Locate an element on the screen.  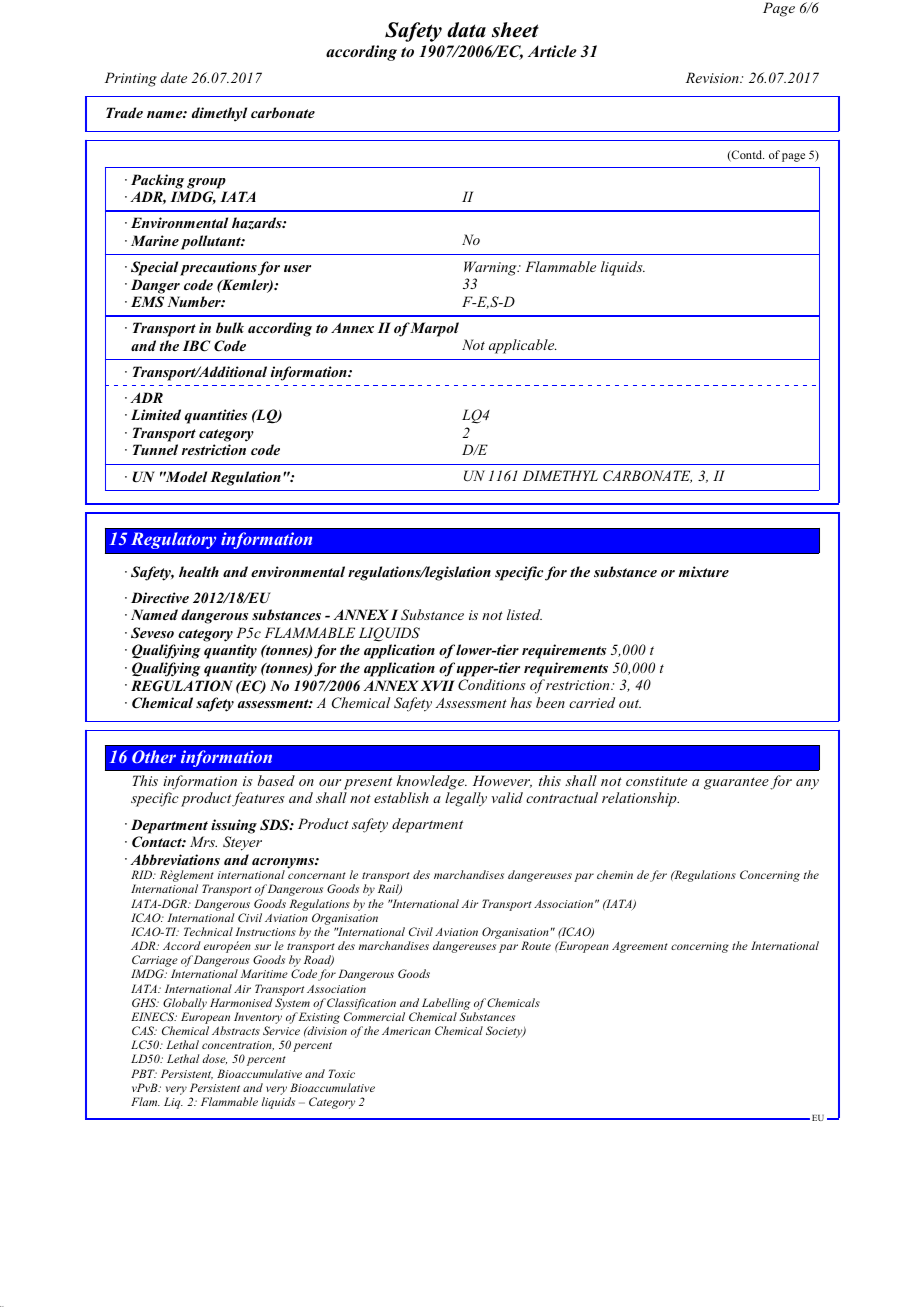
Revision is located at coordinates (713, 77).
